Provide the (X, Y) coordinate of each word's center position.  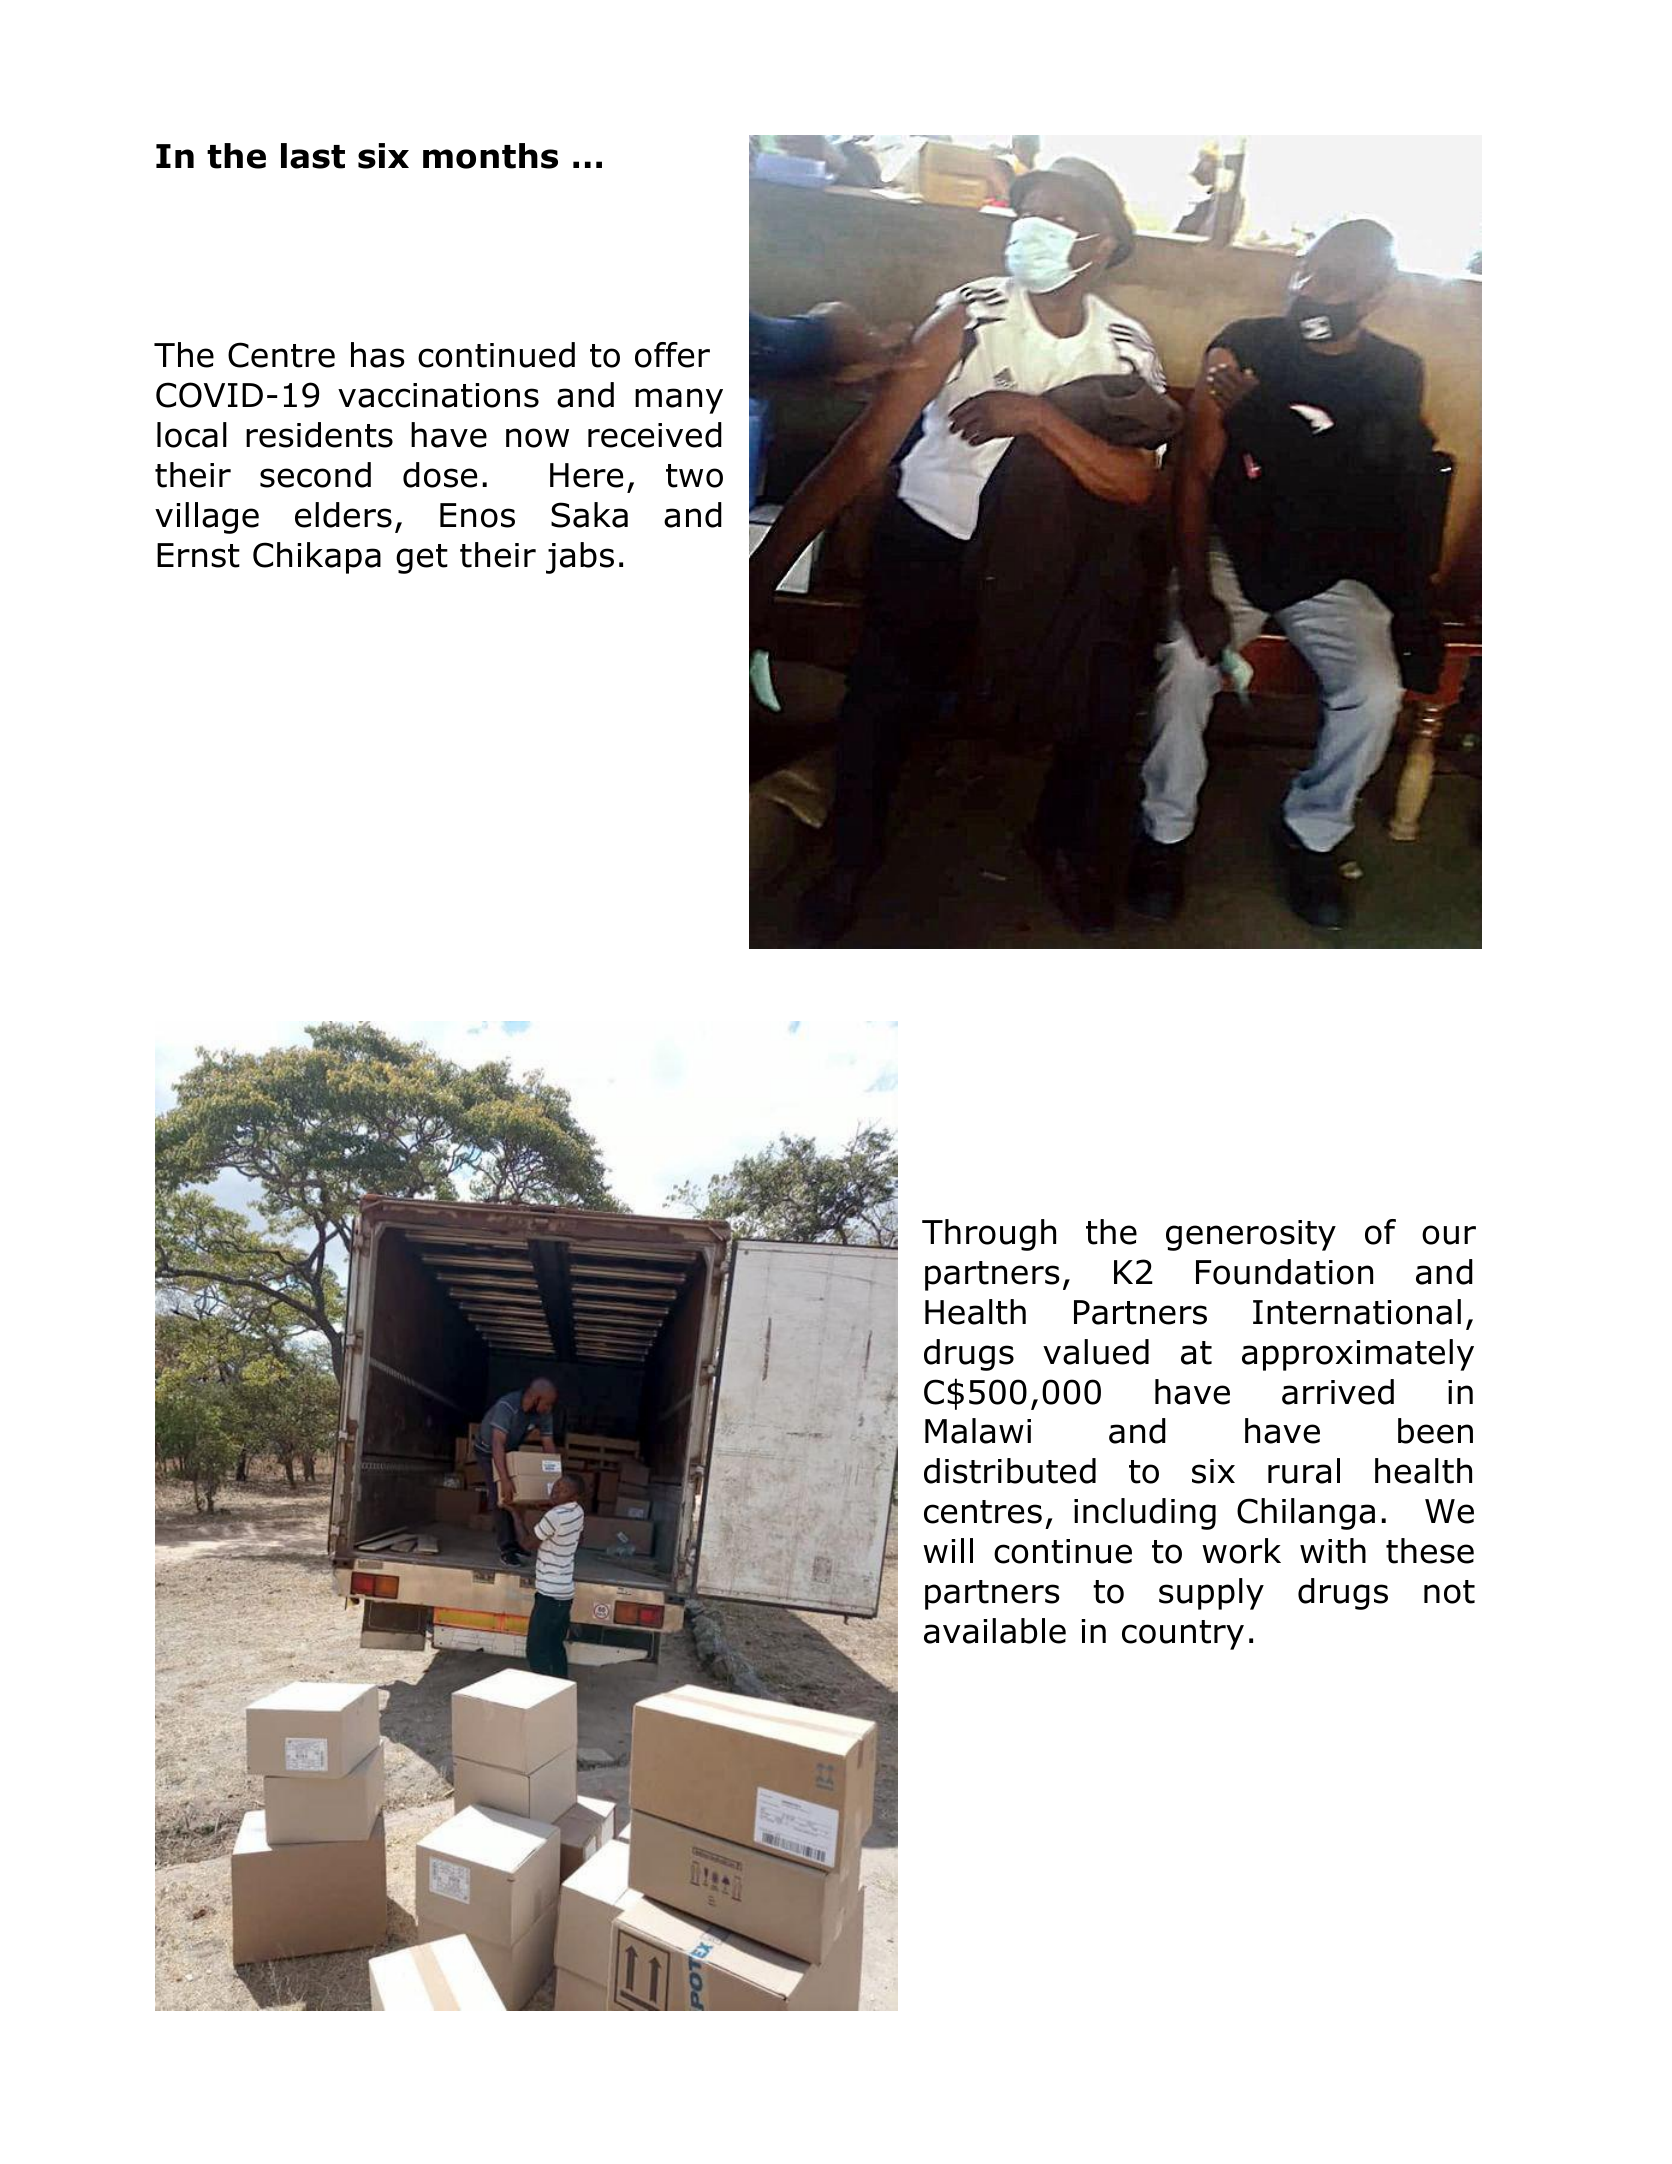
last (313, 156)
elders (343, 515)
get (422, 559)
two (694, 476)
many (679, 401)
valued (1096, 1352)
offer (672, 355)
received (655, 435)
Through (989, 1235)
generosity (1251, 1235)
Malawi (978, 1431)
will (948, 1550)
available (995, 1631)
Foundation (1284, 1272)
